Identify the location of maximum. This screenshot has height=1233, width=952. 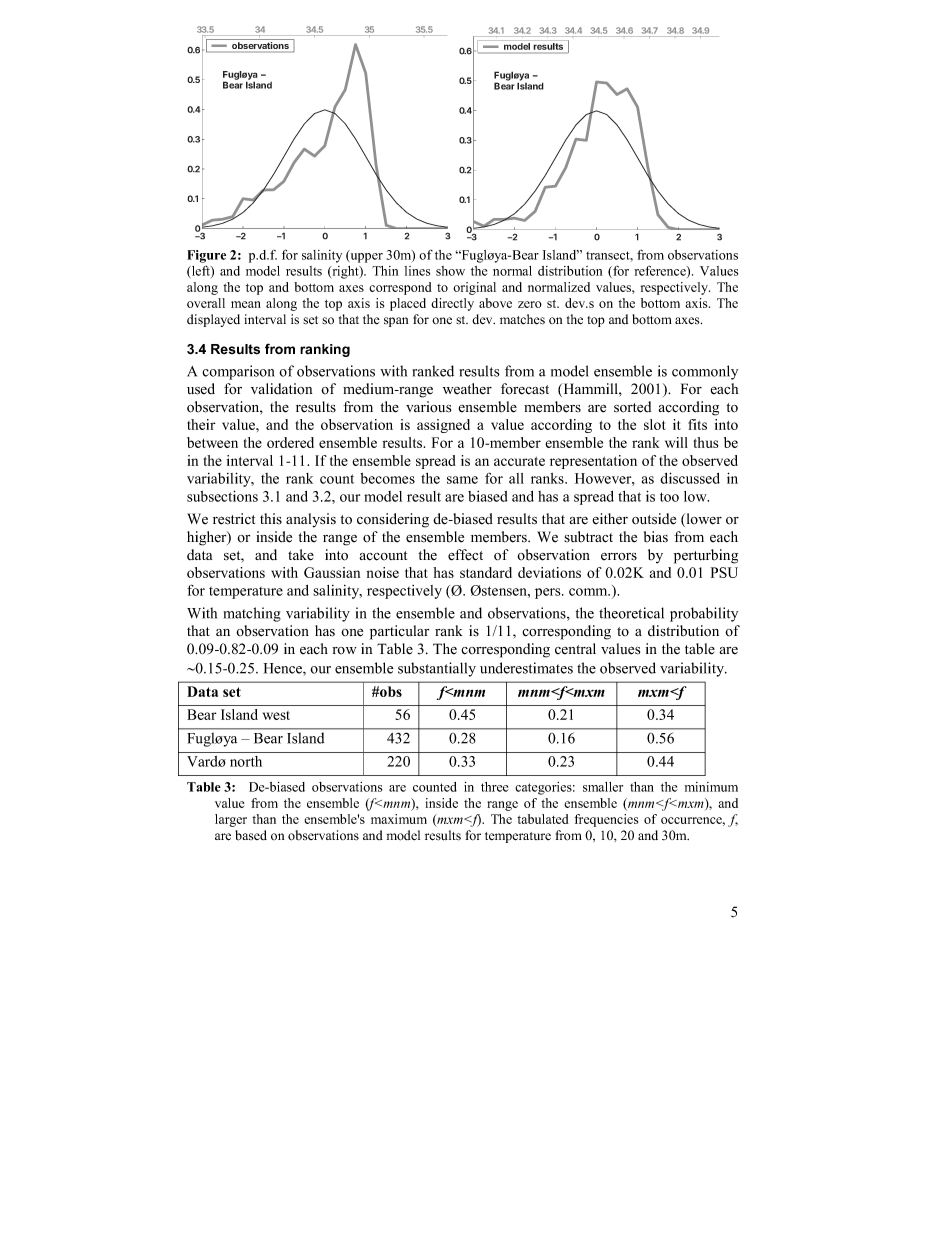
(399, 819).
